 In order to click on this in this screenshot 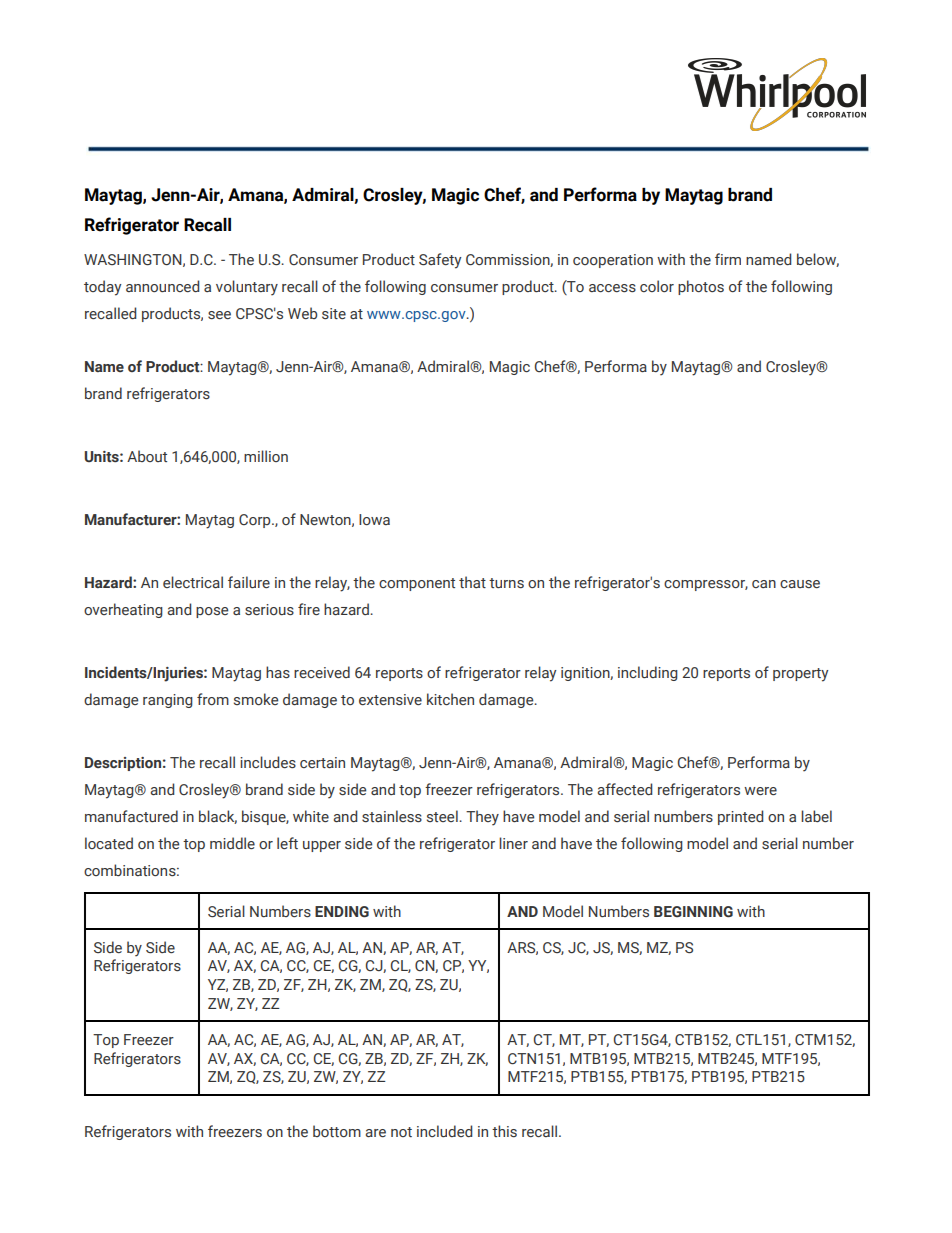, I will do `click(504, 1131)`.
